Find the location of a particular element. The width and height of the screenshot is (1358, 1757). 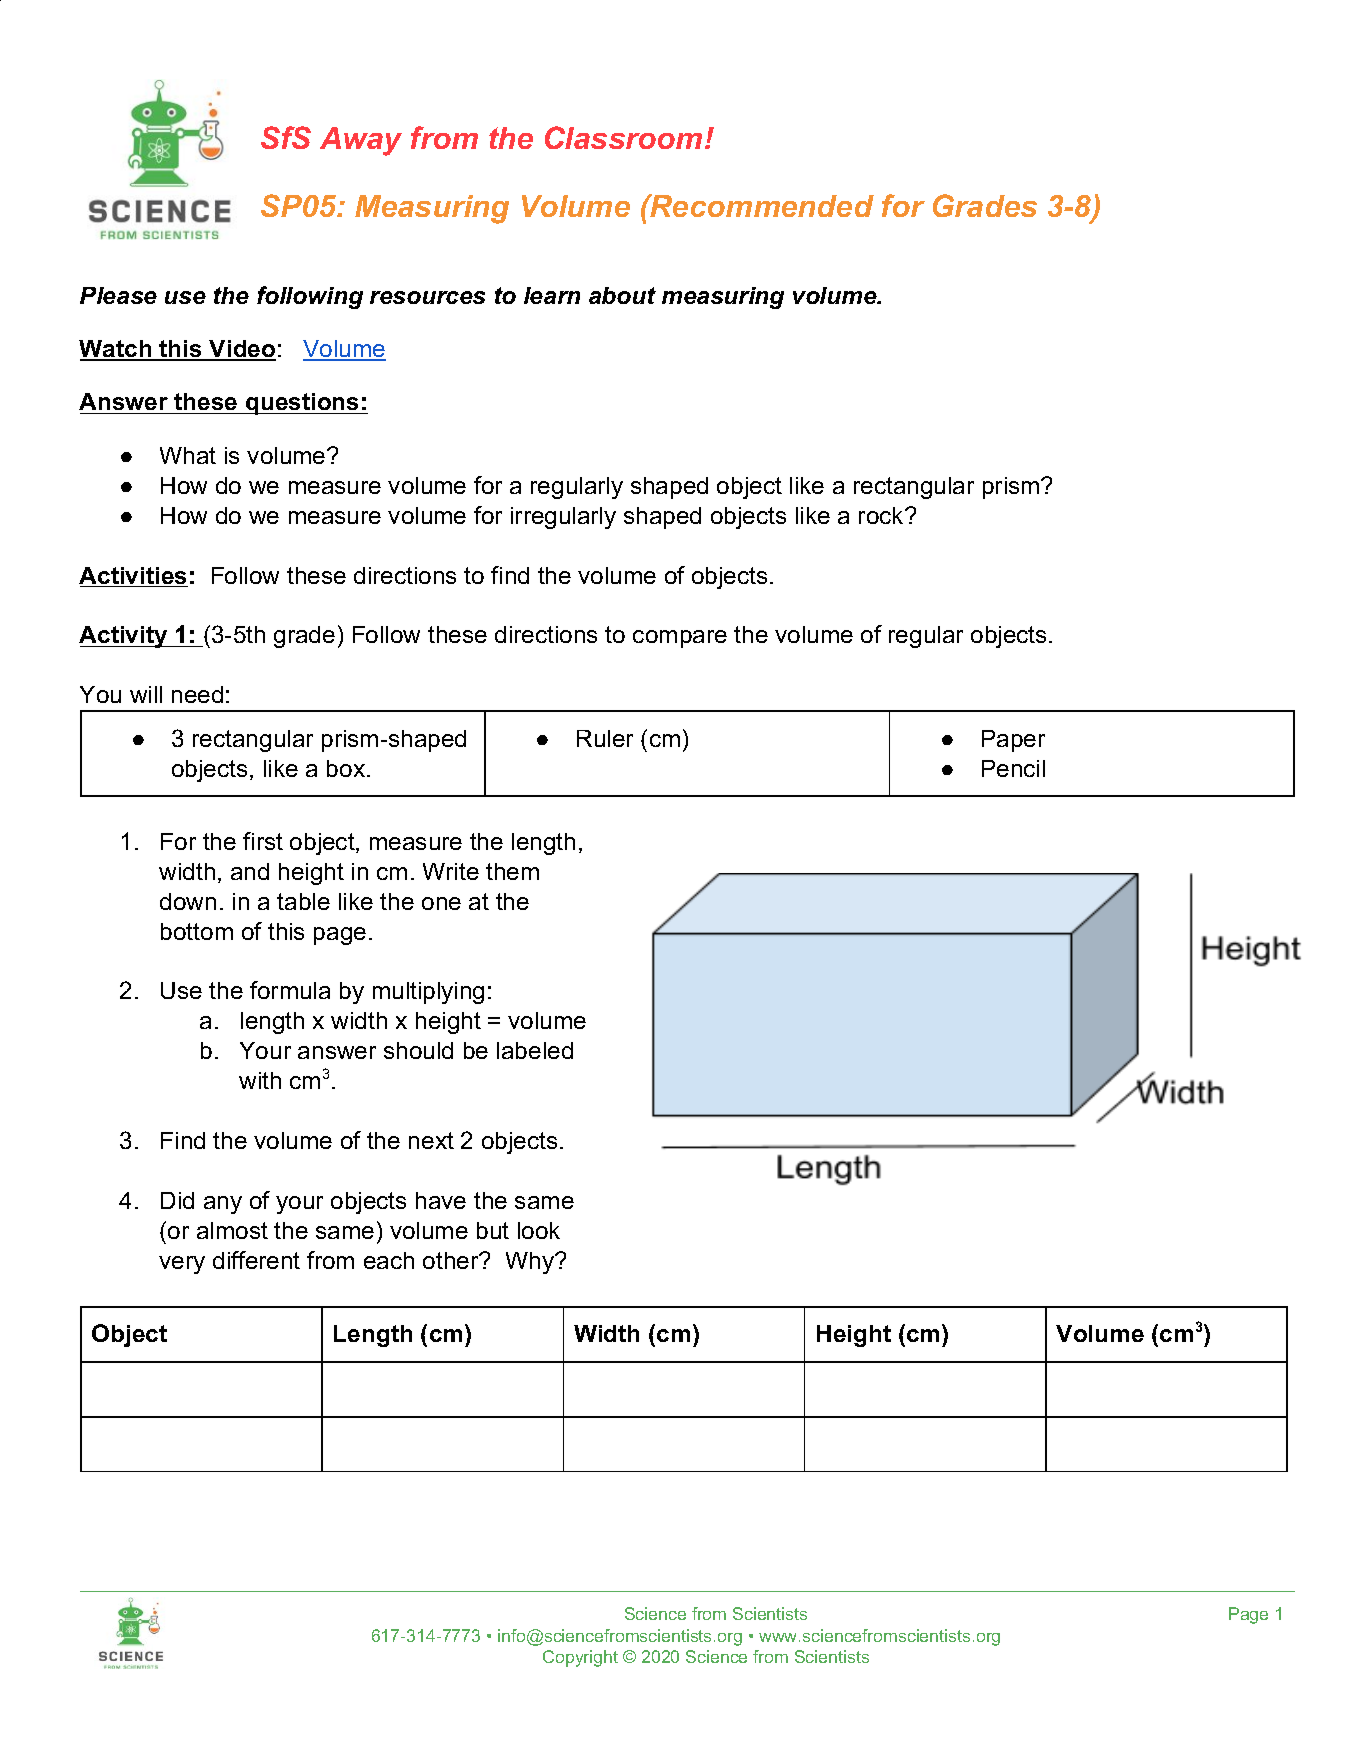

about is located at coordinates (622, 295).
